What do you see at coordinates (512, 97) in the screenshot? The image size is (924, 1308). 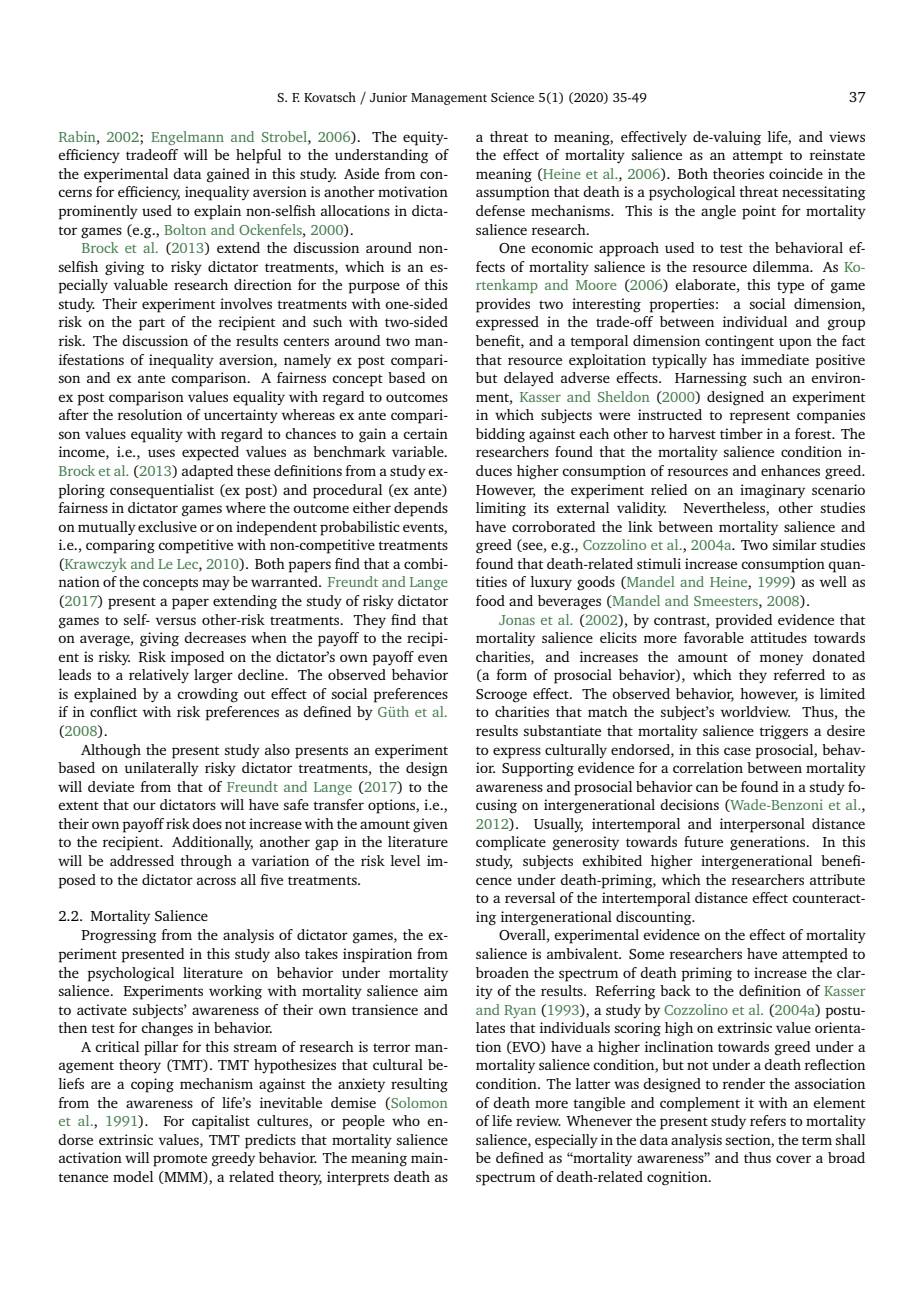 I see `Science` at bounding box center [512, 97].
